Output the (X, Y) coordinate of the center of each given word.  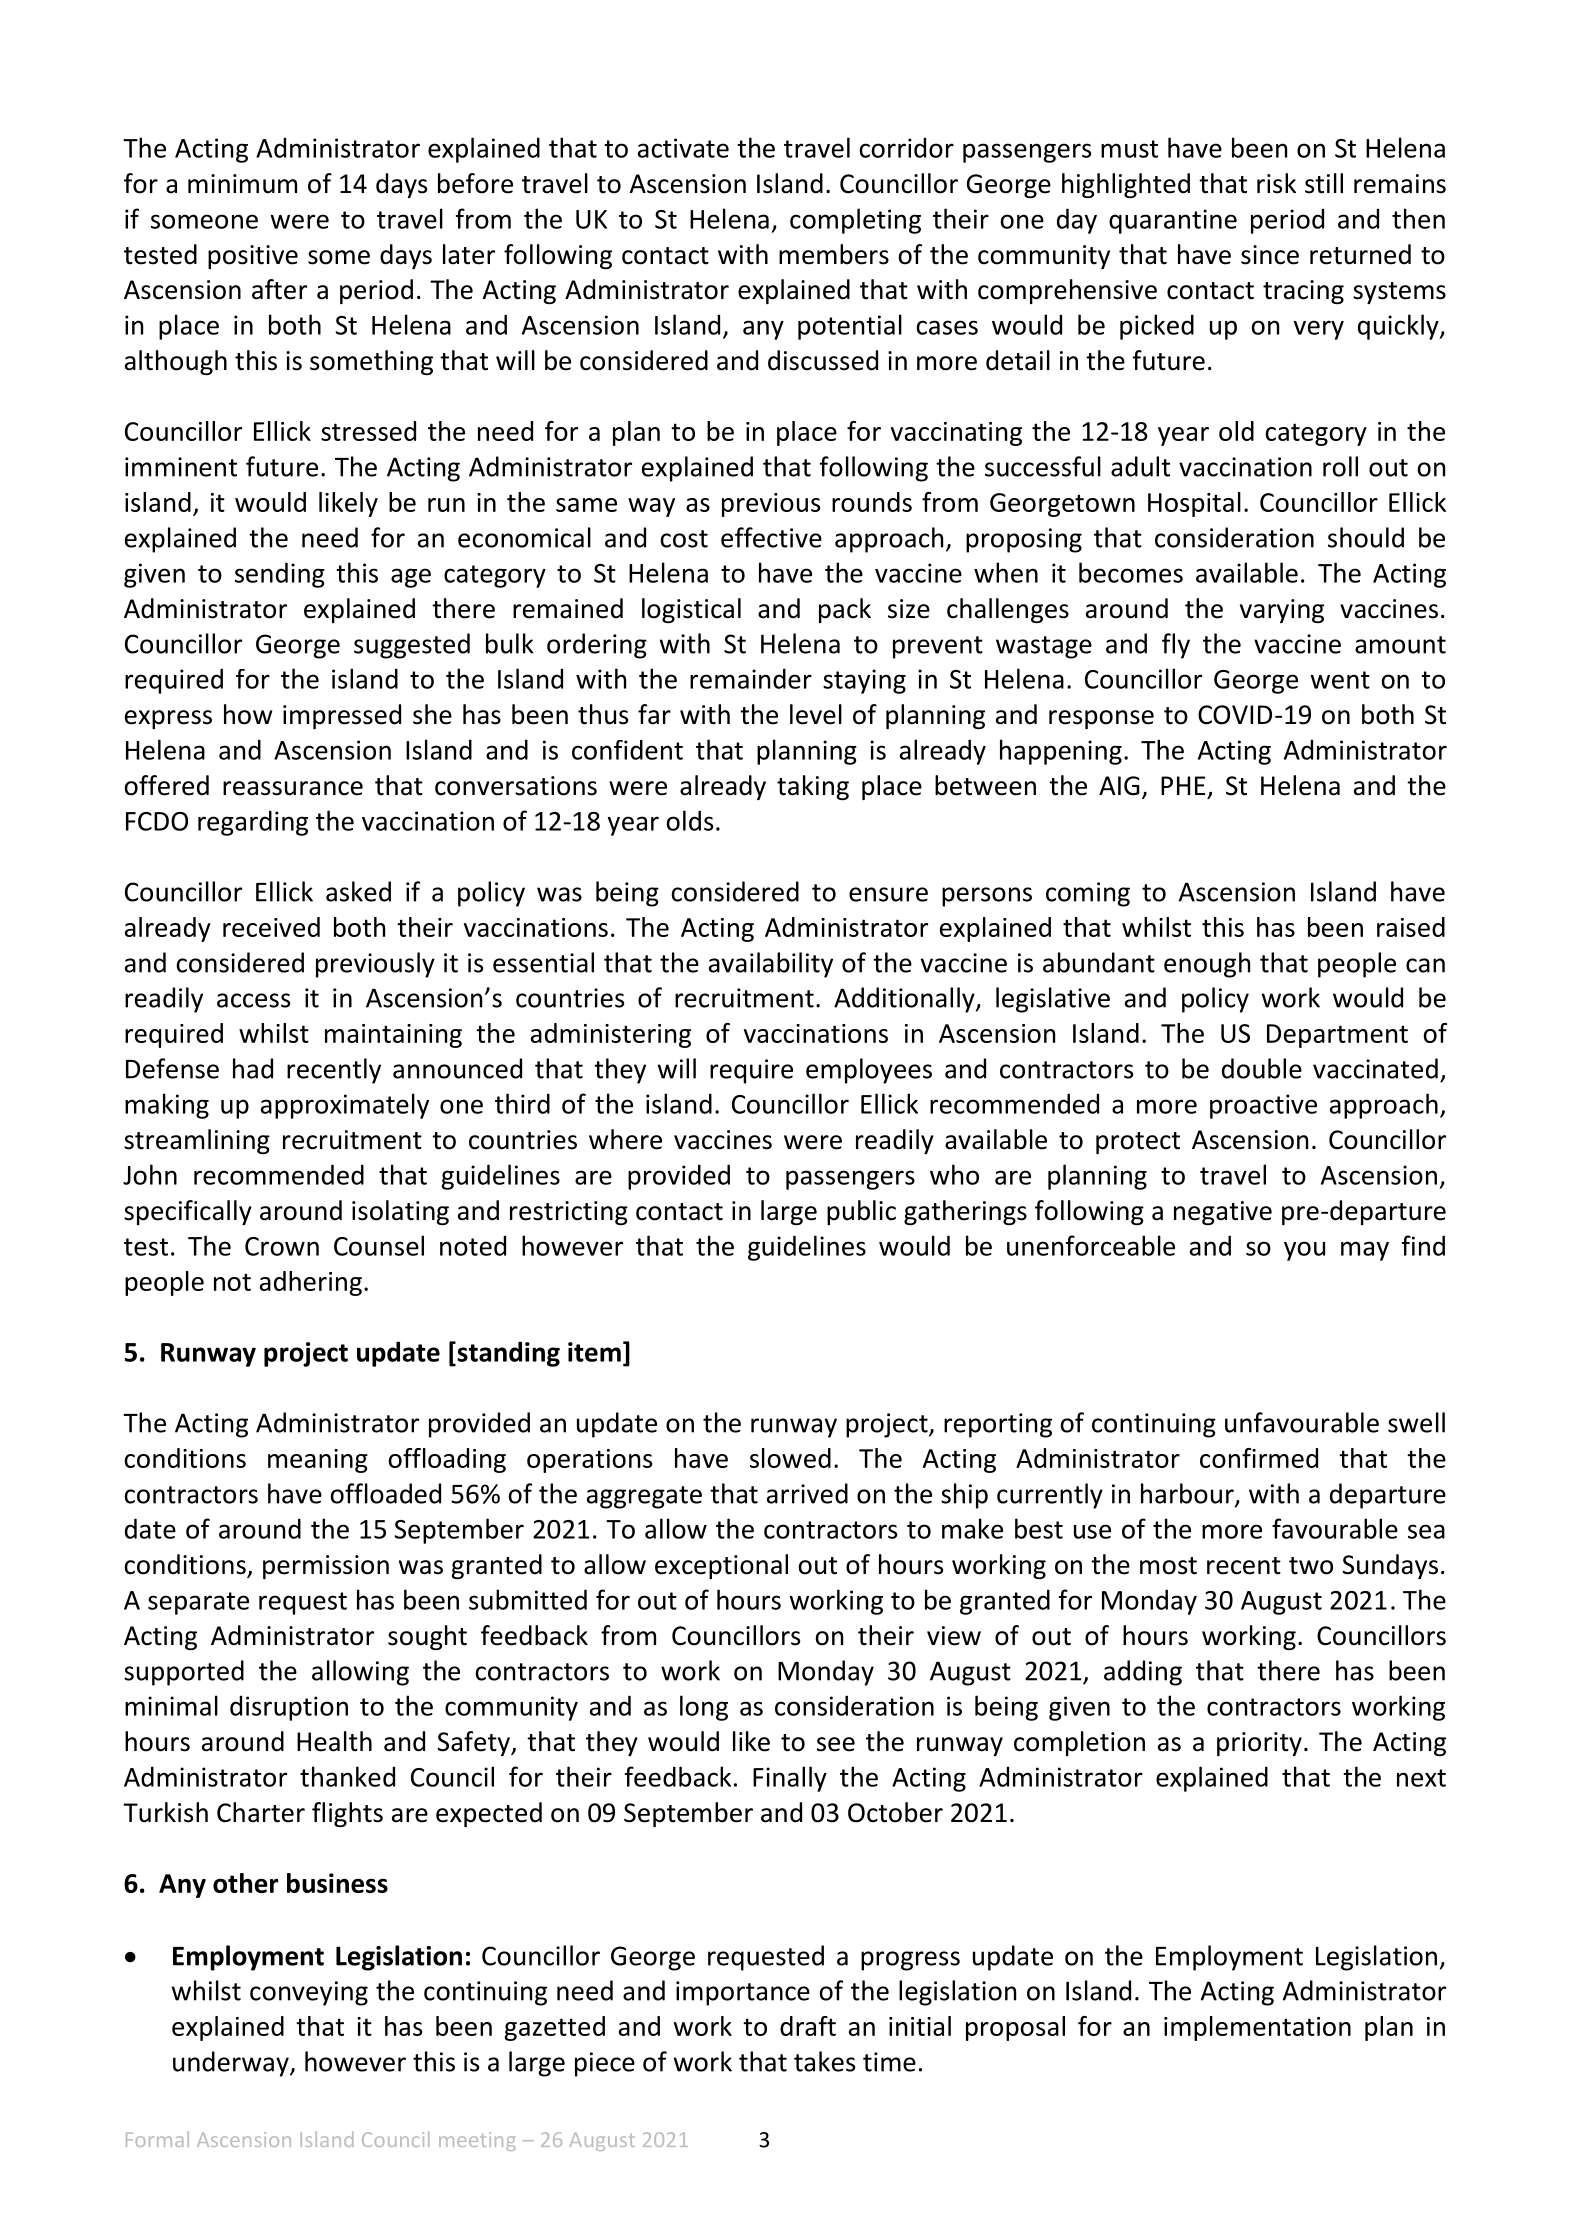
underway (232, 2064)
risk (1276, 183)
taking (813, 787)
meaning (318, 1461)
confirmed (1259, 1458)
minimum (242, 184)
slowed (790, 1458)
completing (855, 221)
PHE (1183, 785)
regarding (253, 823)
